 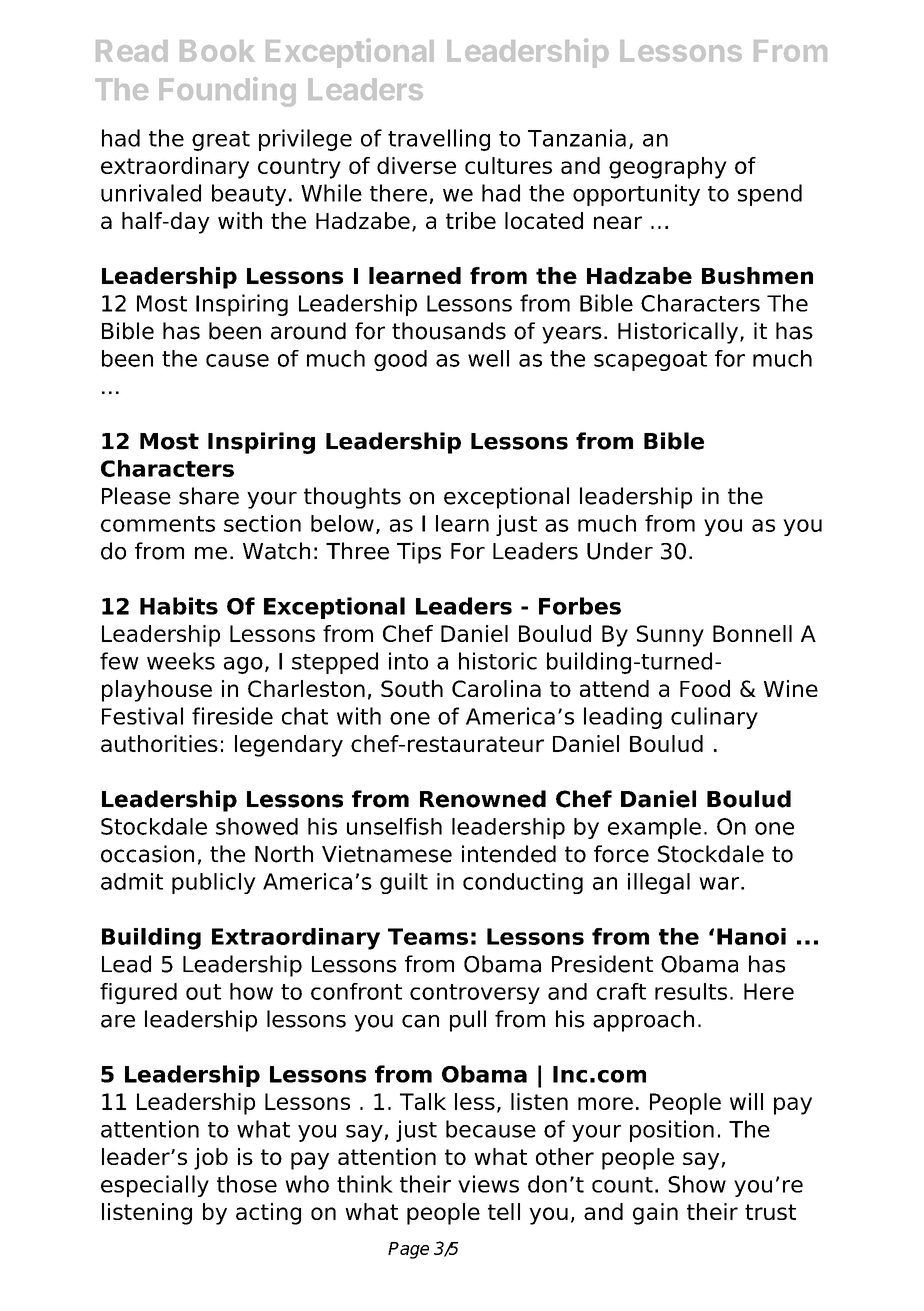 I want to click on Founding, so click(x=227, y=92).
